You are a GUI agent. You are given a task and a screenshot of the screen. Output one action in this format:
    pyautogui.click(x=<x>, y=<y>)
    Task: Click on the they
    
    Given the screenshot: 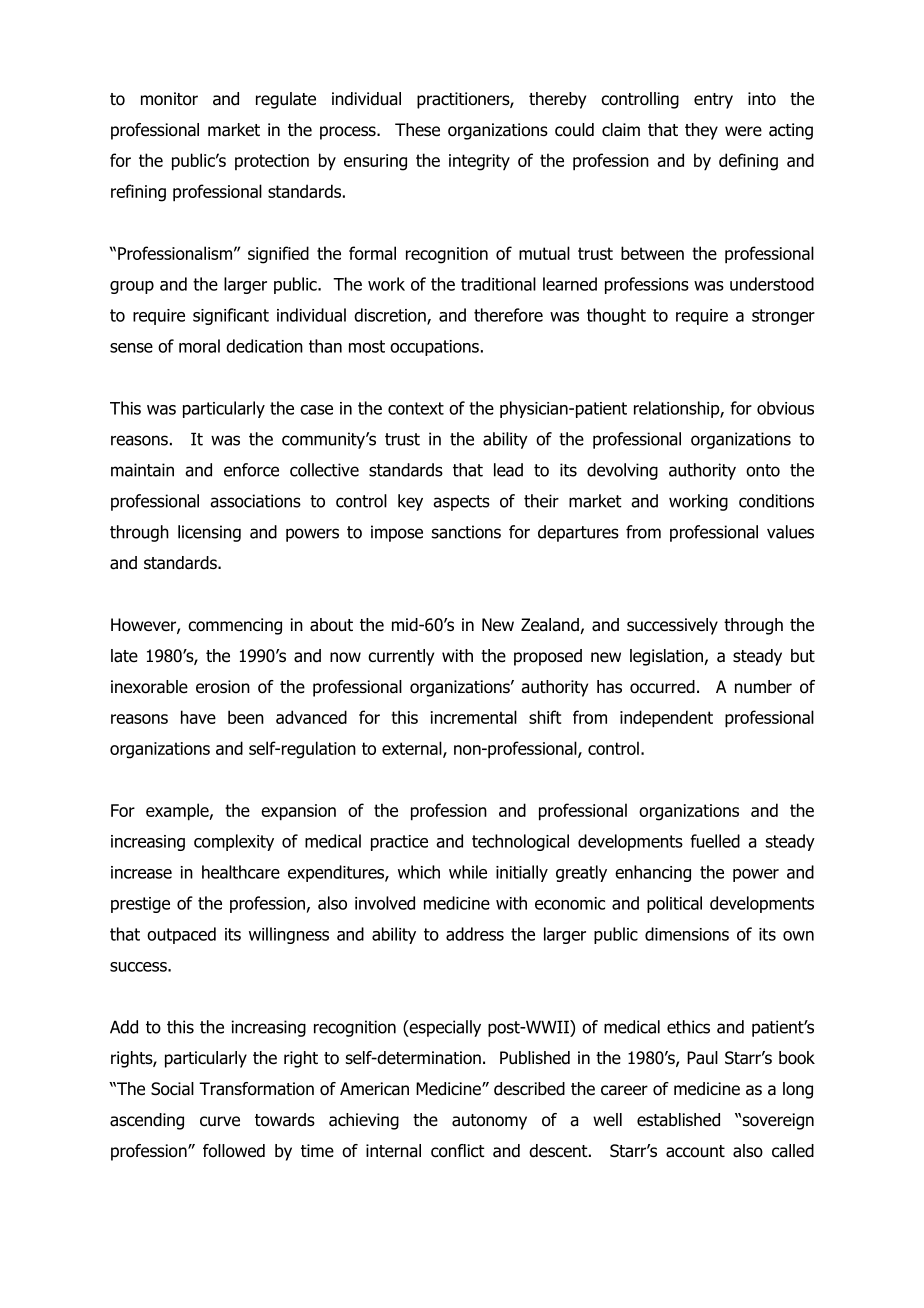 What is the action you would take?
    pyautogui.click(x=701, y=131)
